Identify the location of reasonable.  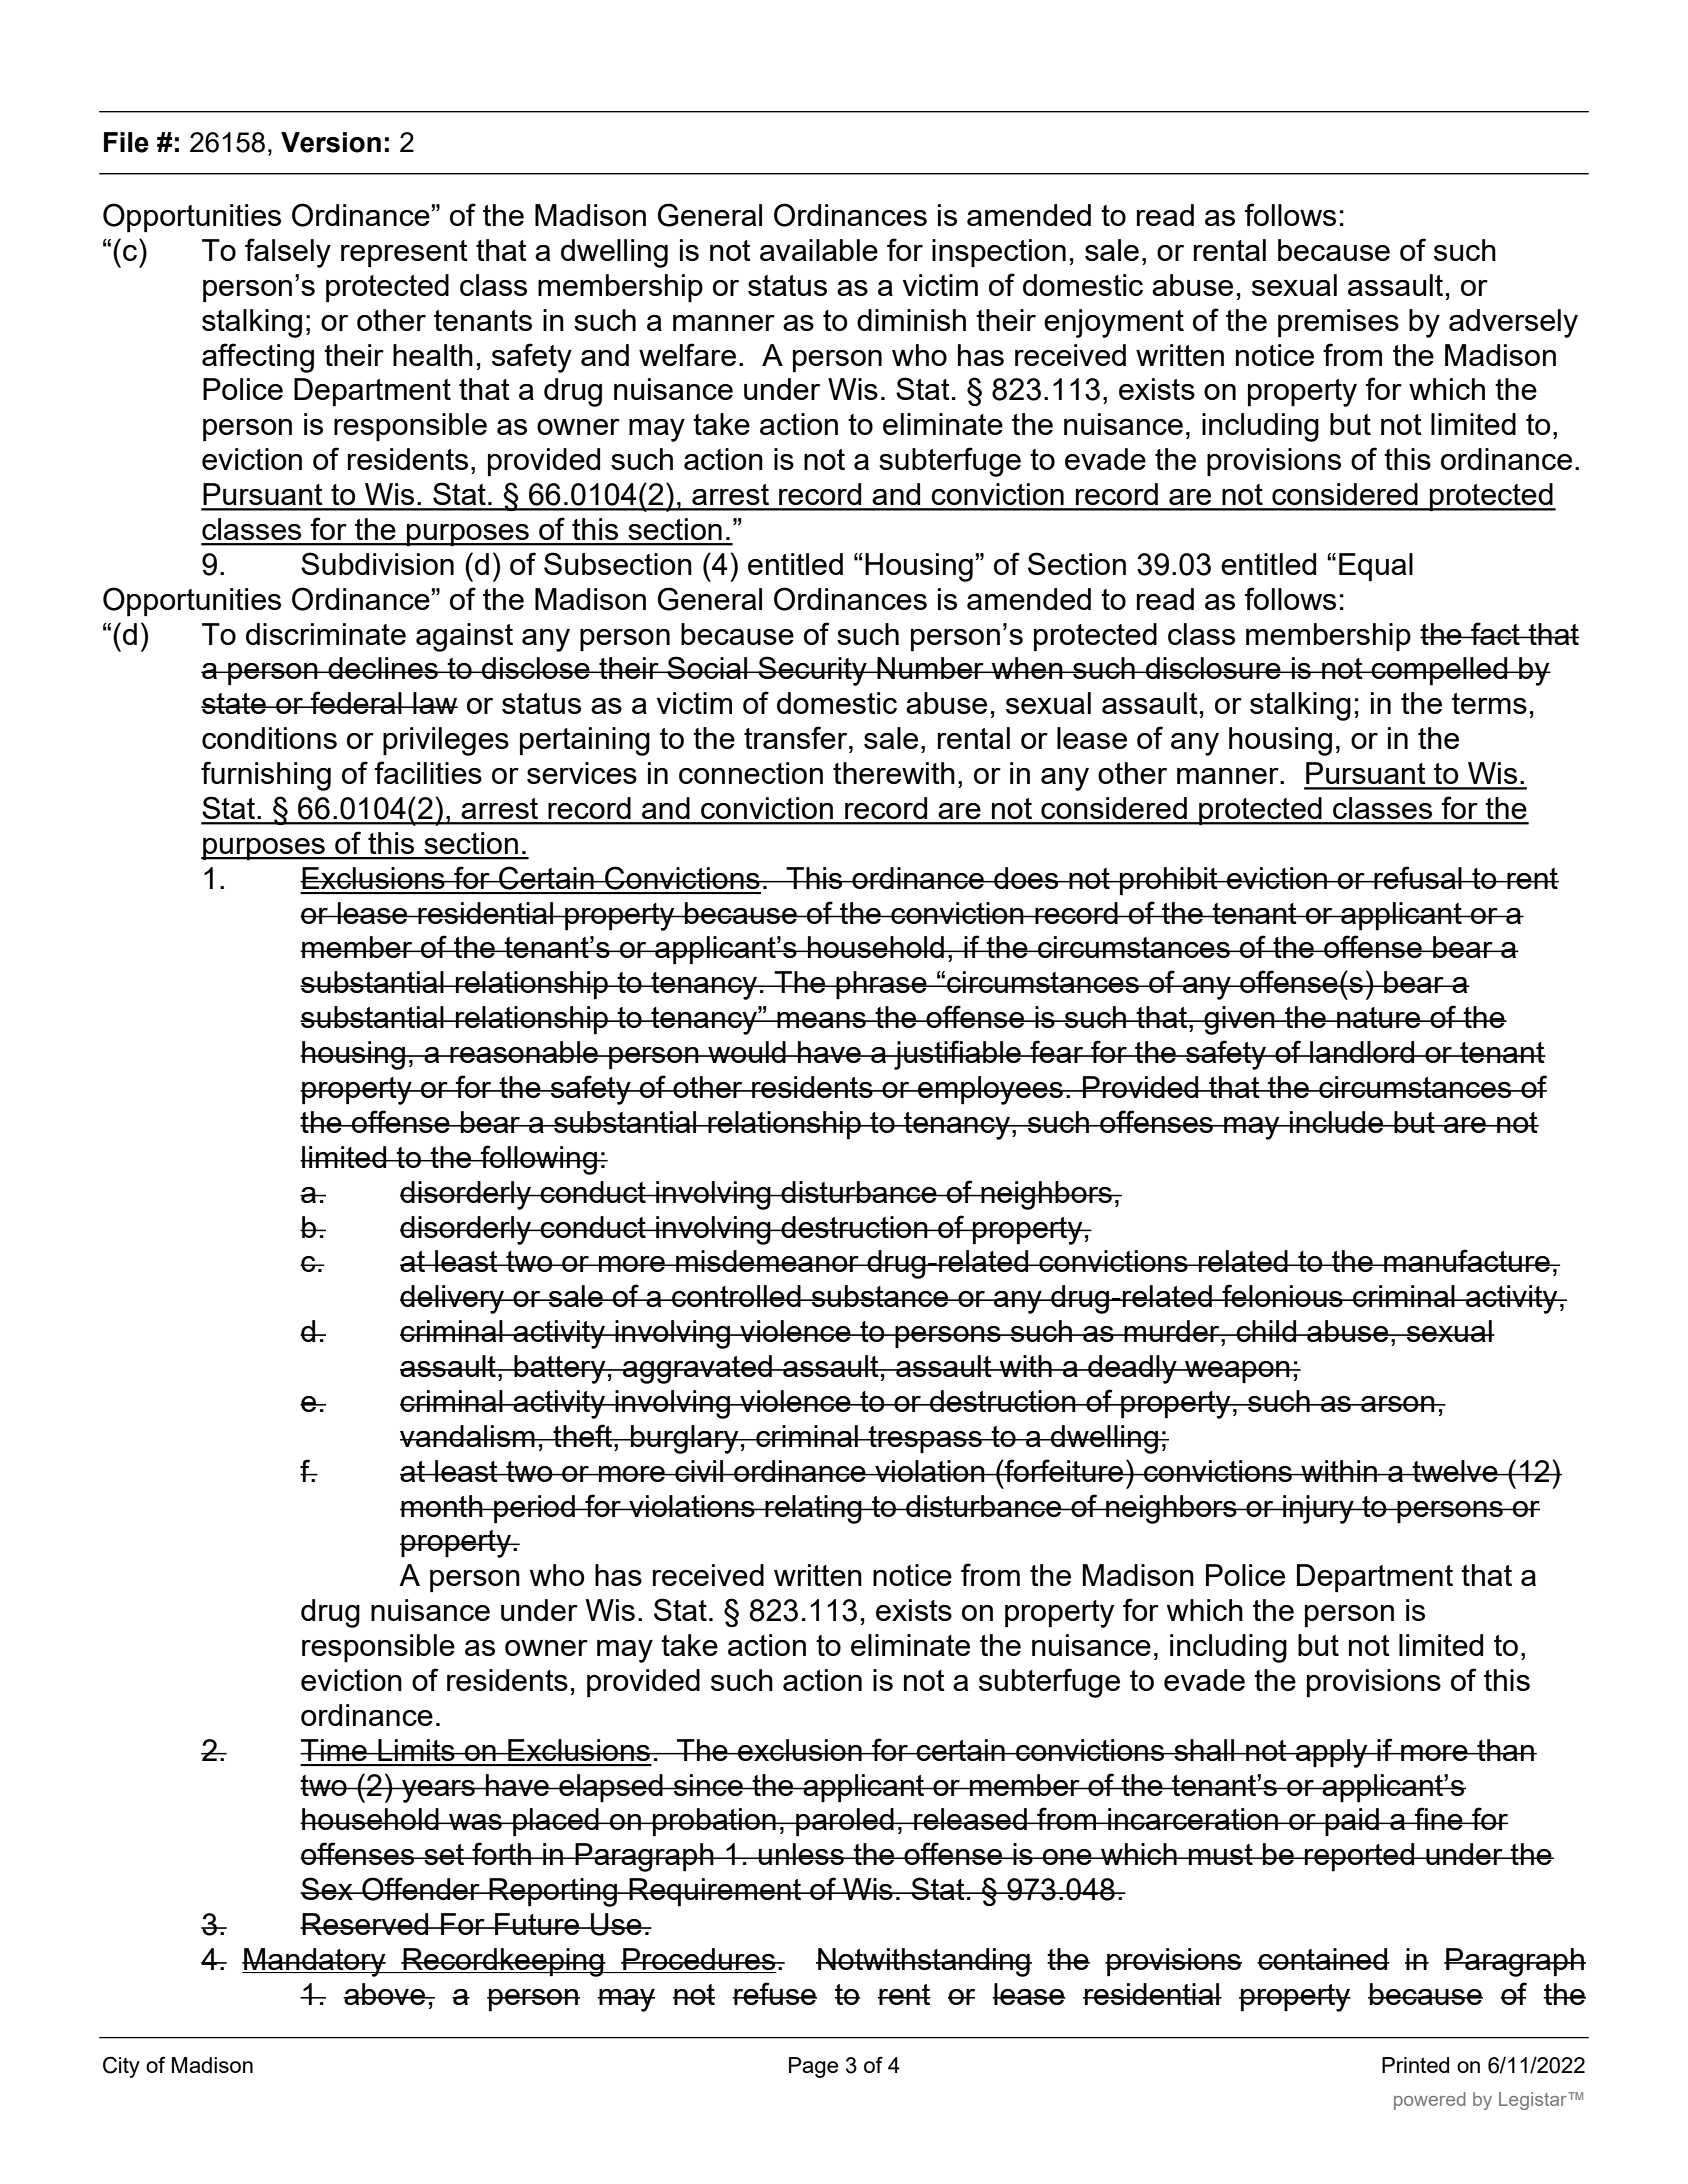
(524, 1052).
